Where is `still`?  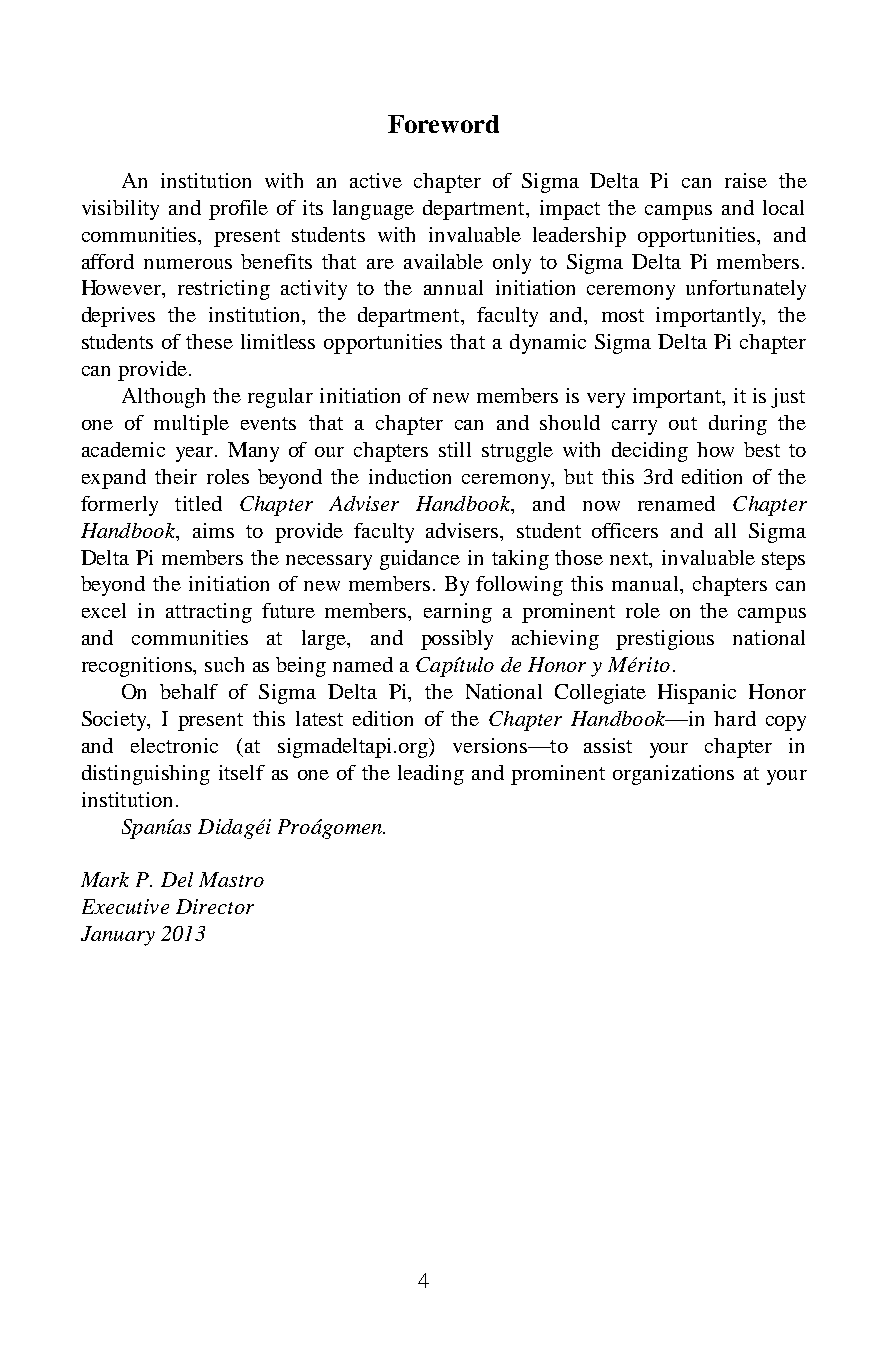 still is located at coordinates (455, 449).
